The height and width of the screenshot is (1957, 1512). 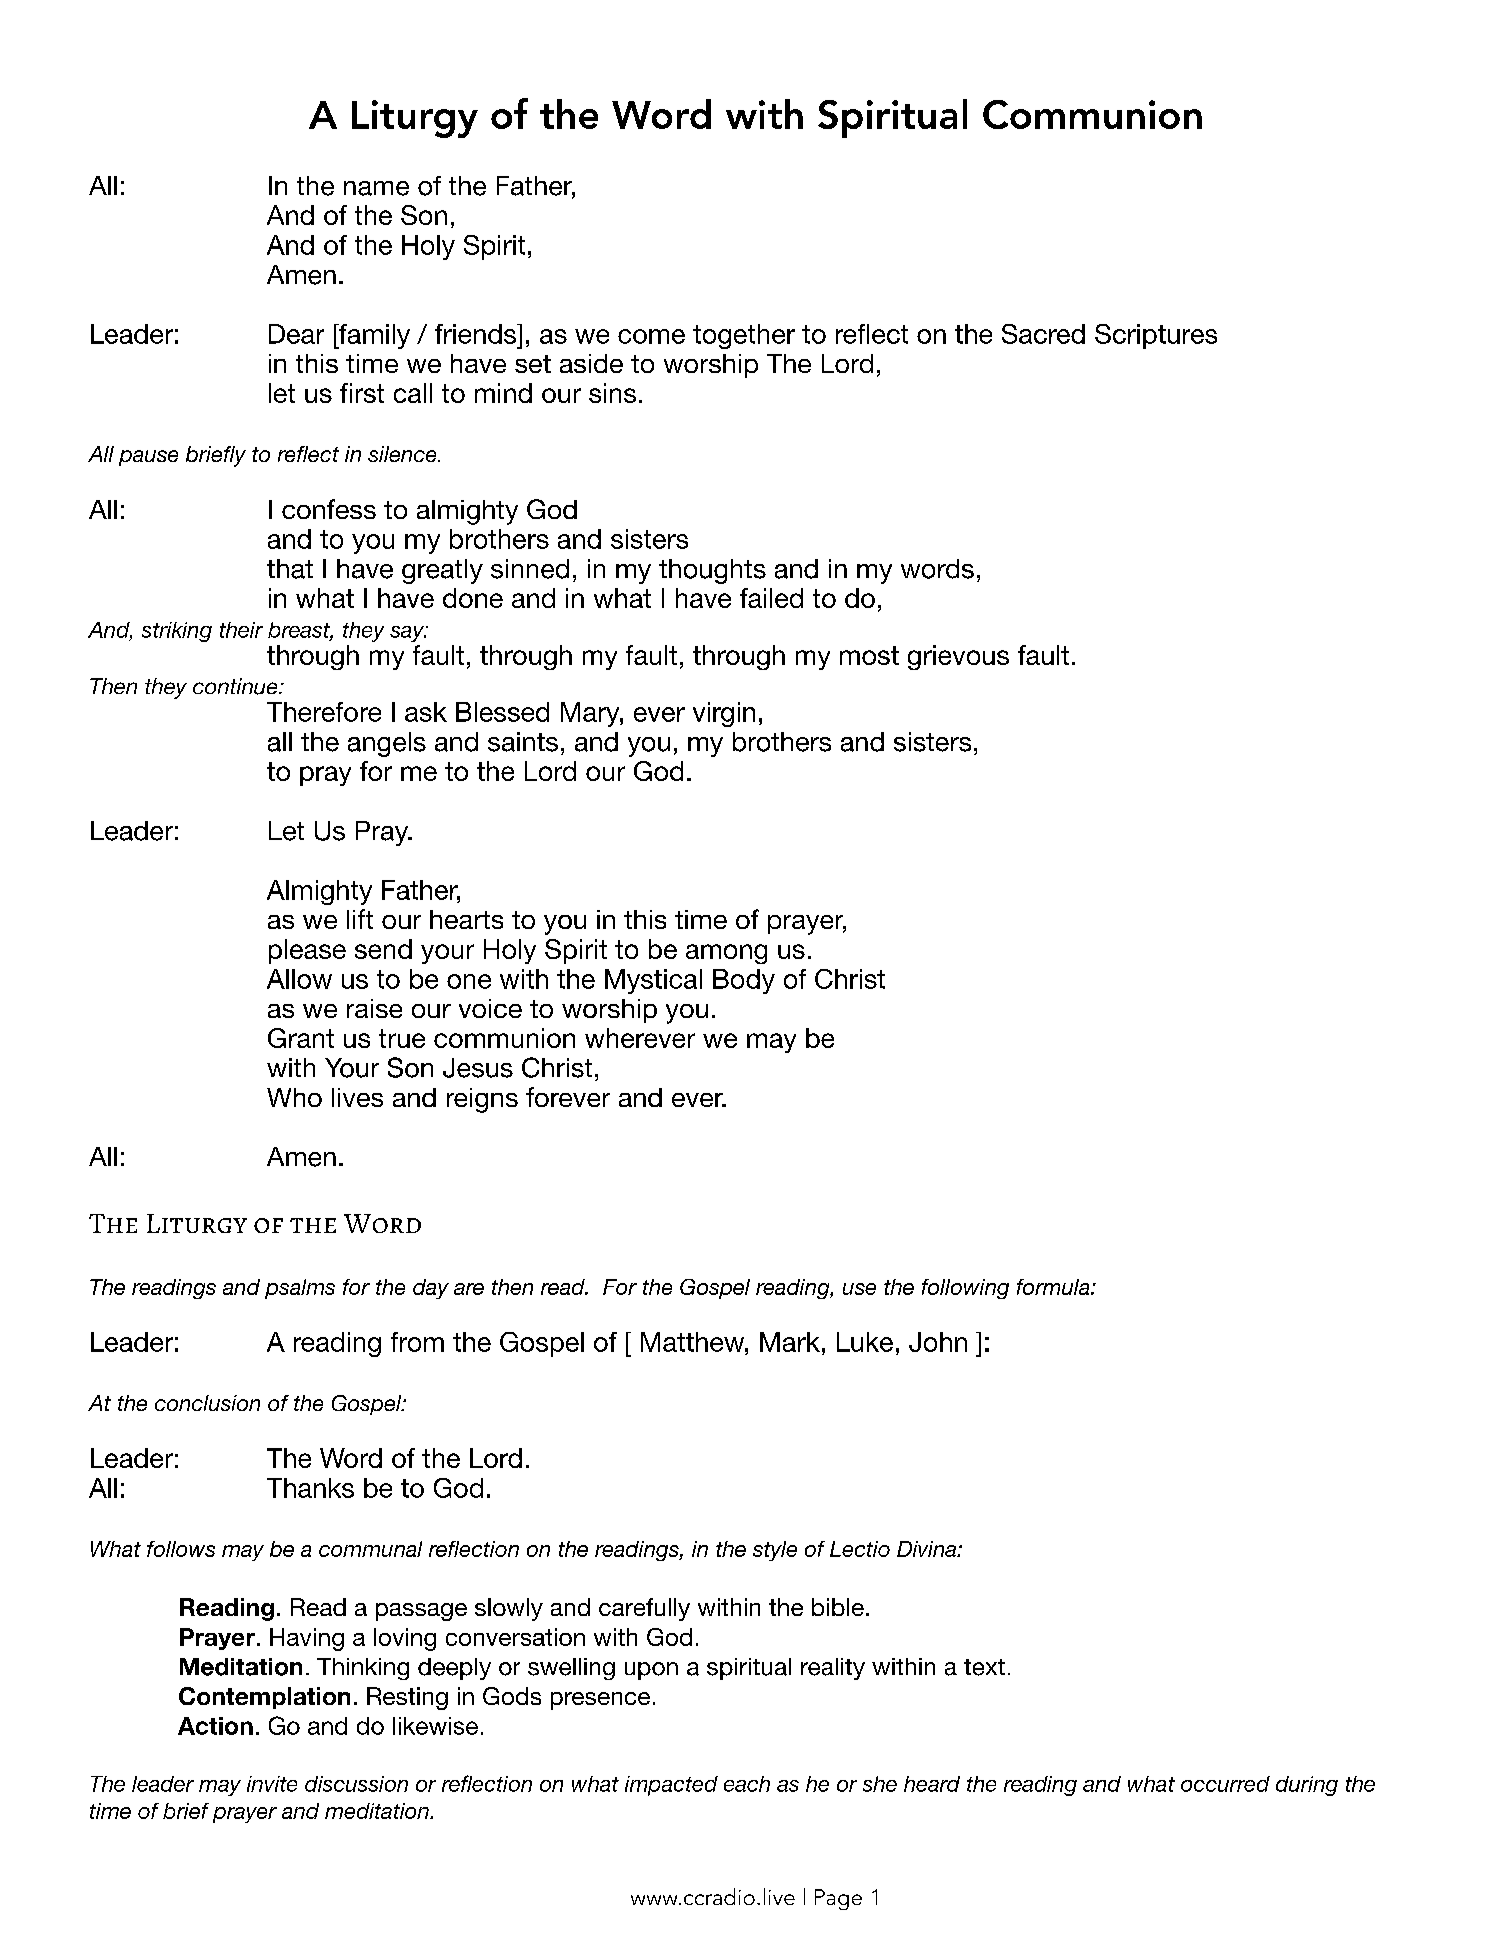 I want to click on formula, so click(x=1054, y=1287).
